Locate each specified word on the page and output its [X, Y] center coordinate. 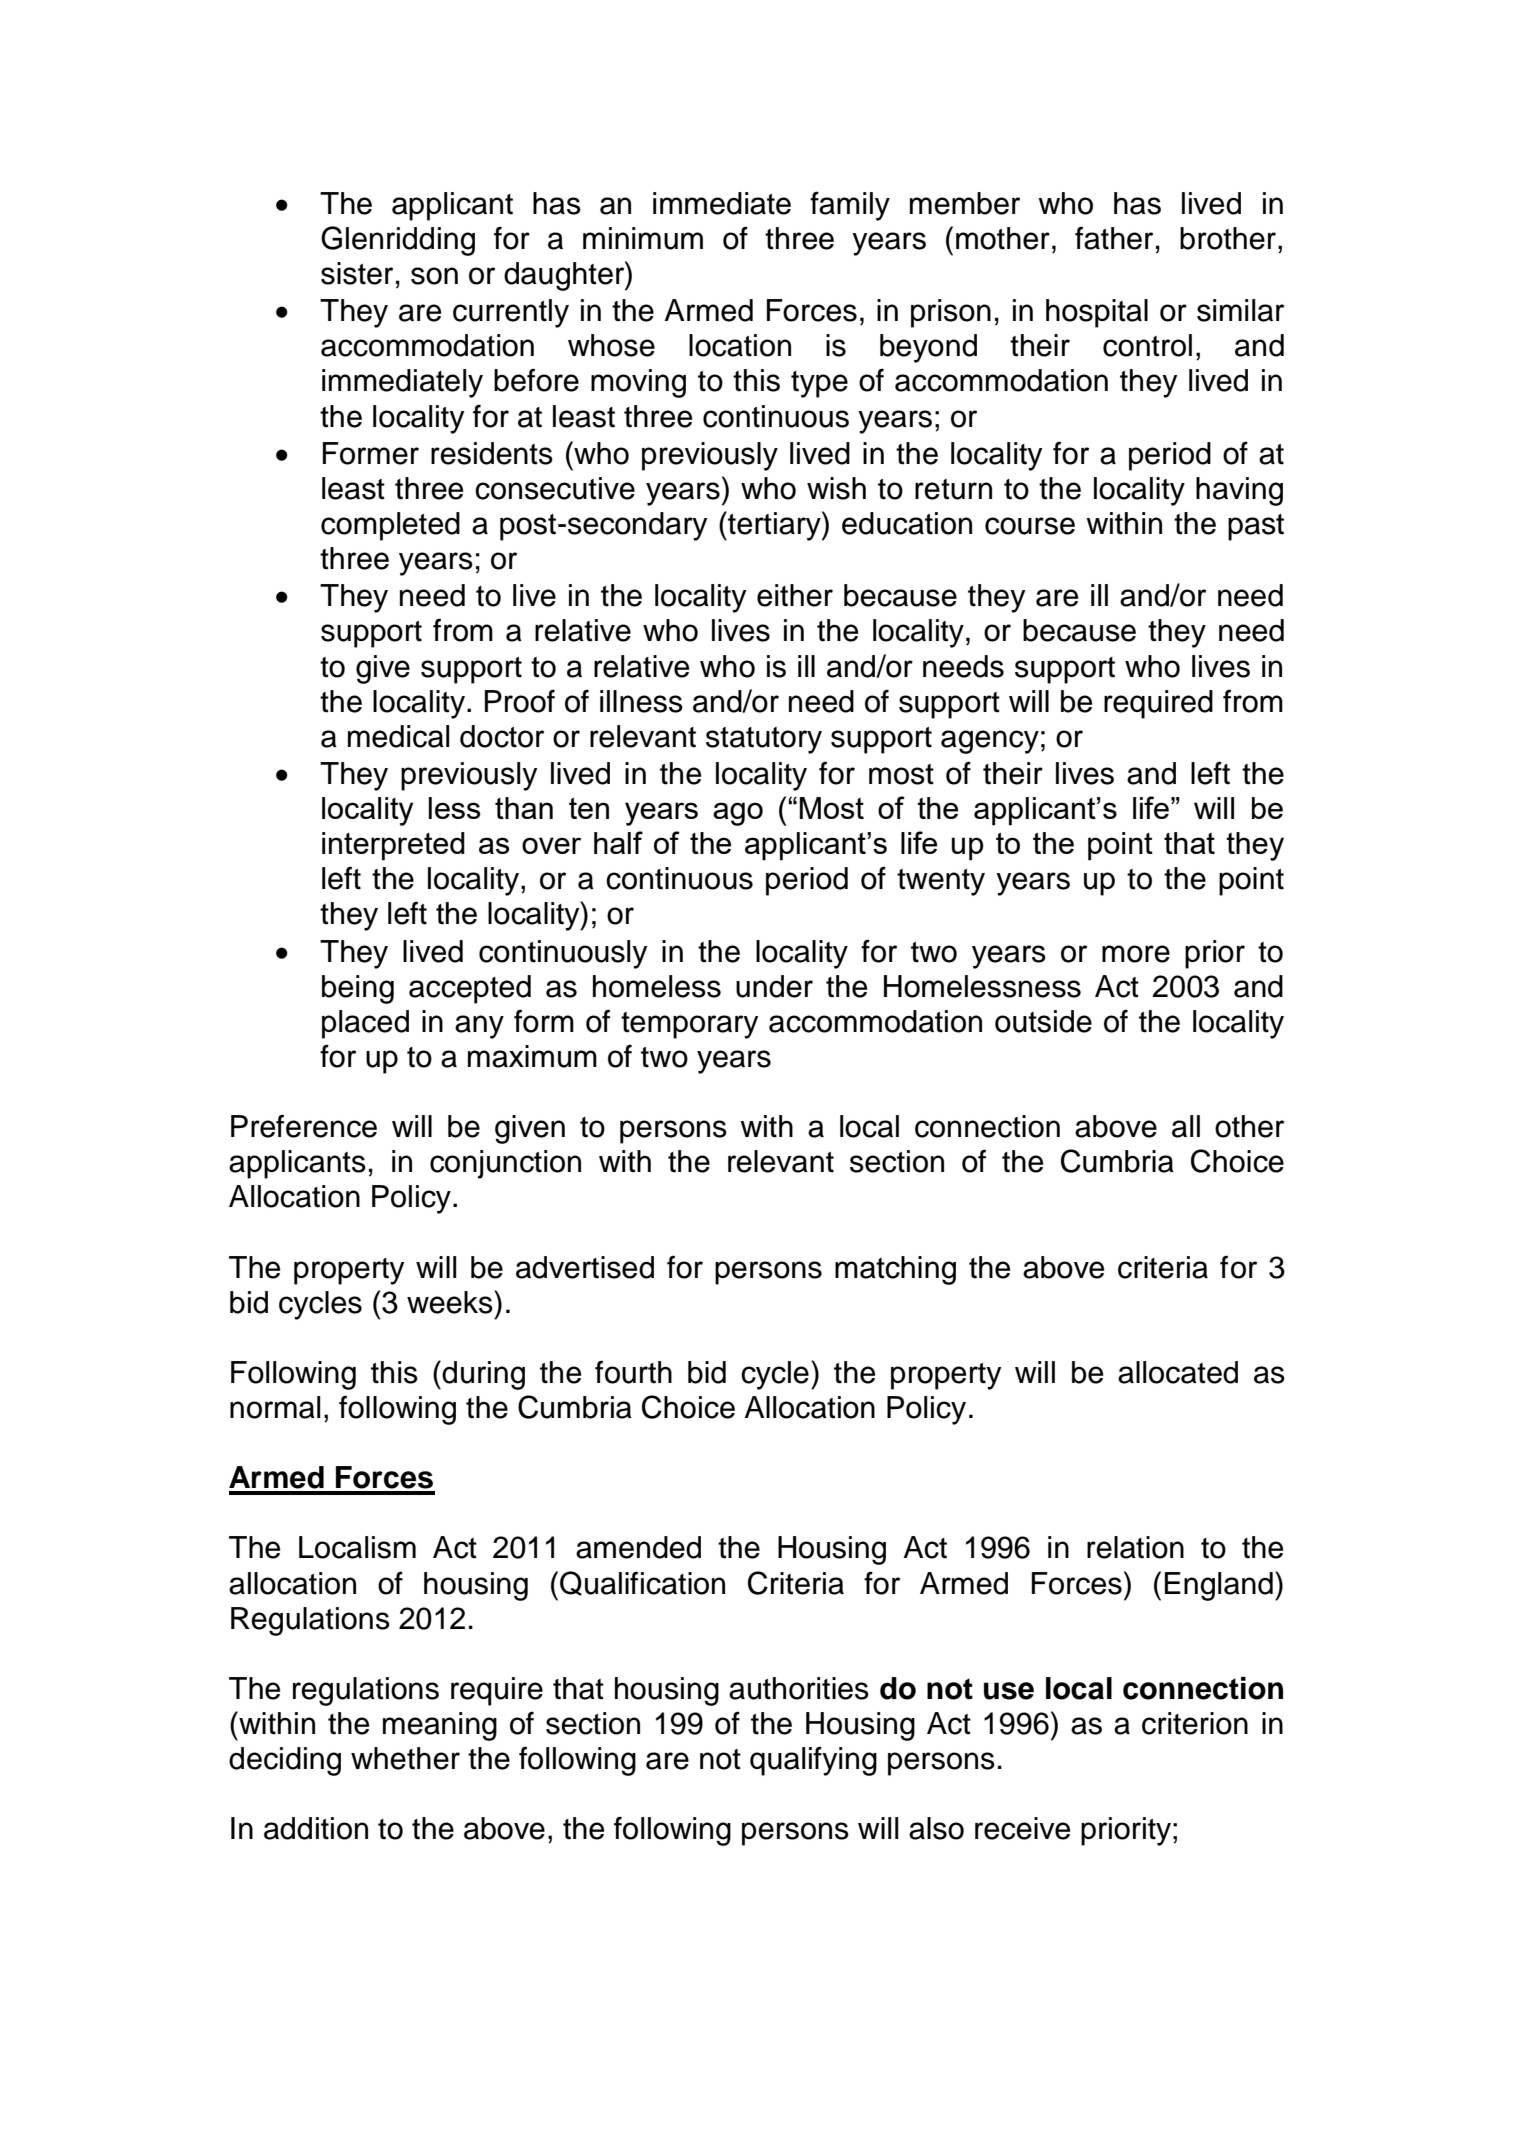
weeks [451, 1302]
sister [357, 273]
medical [398, 736]
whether [405, 1758]
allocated [1178, 1372]
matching [895, 1270]
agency [990, 742]
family [850, 206]
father [1114, 238]
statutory [764, 740]
